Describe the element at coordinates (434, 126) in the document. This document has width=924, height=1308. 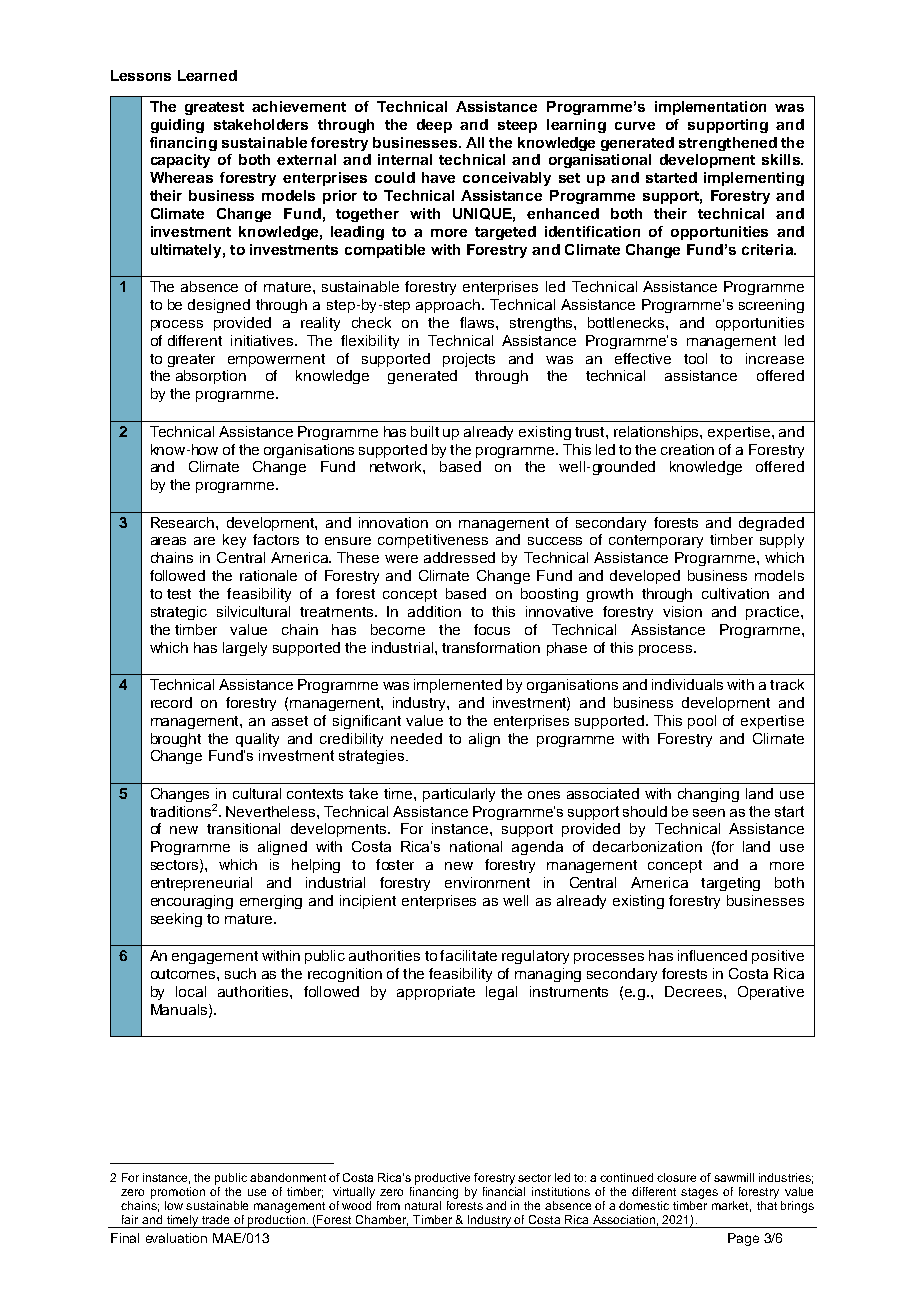
I see `deep` at that location.
